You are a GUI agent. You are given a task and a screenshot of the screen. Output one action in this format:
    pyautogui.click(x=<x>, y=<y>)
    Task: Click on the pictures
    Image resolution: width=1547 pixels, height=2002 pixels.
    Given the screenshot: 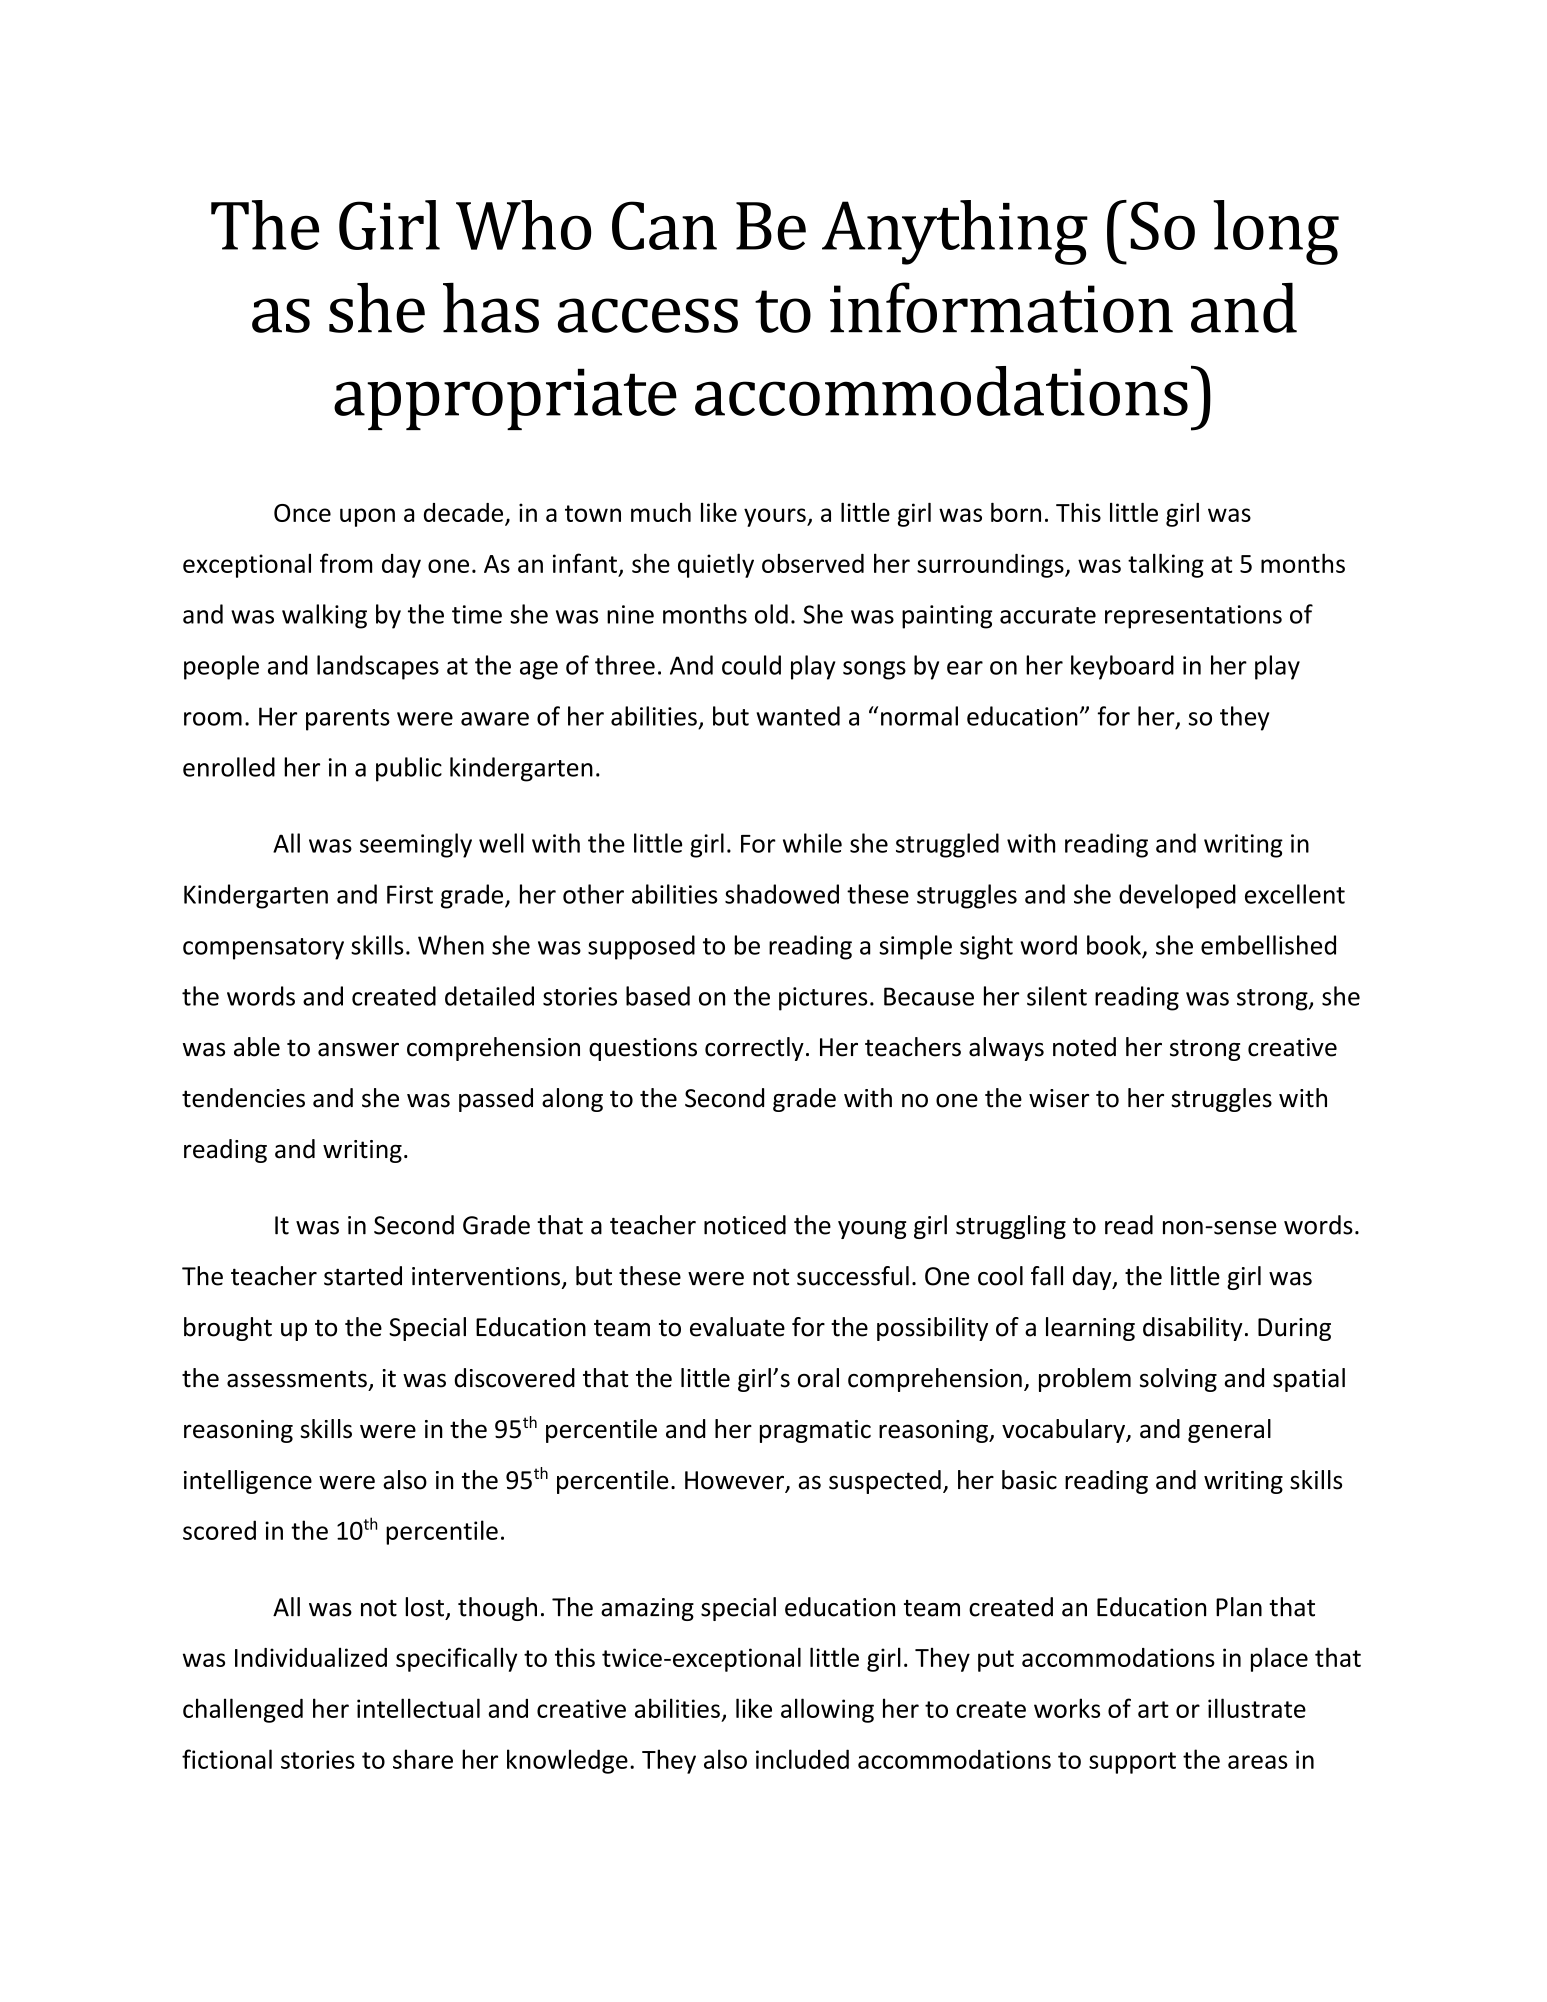 What is the action you would take?
    pyautogui.click(x=823, y=999)
